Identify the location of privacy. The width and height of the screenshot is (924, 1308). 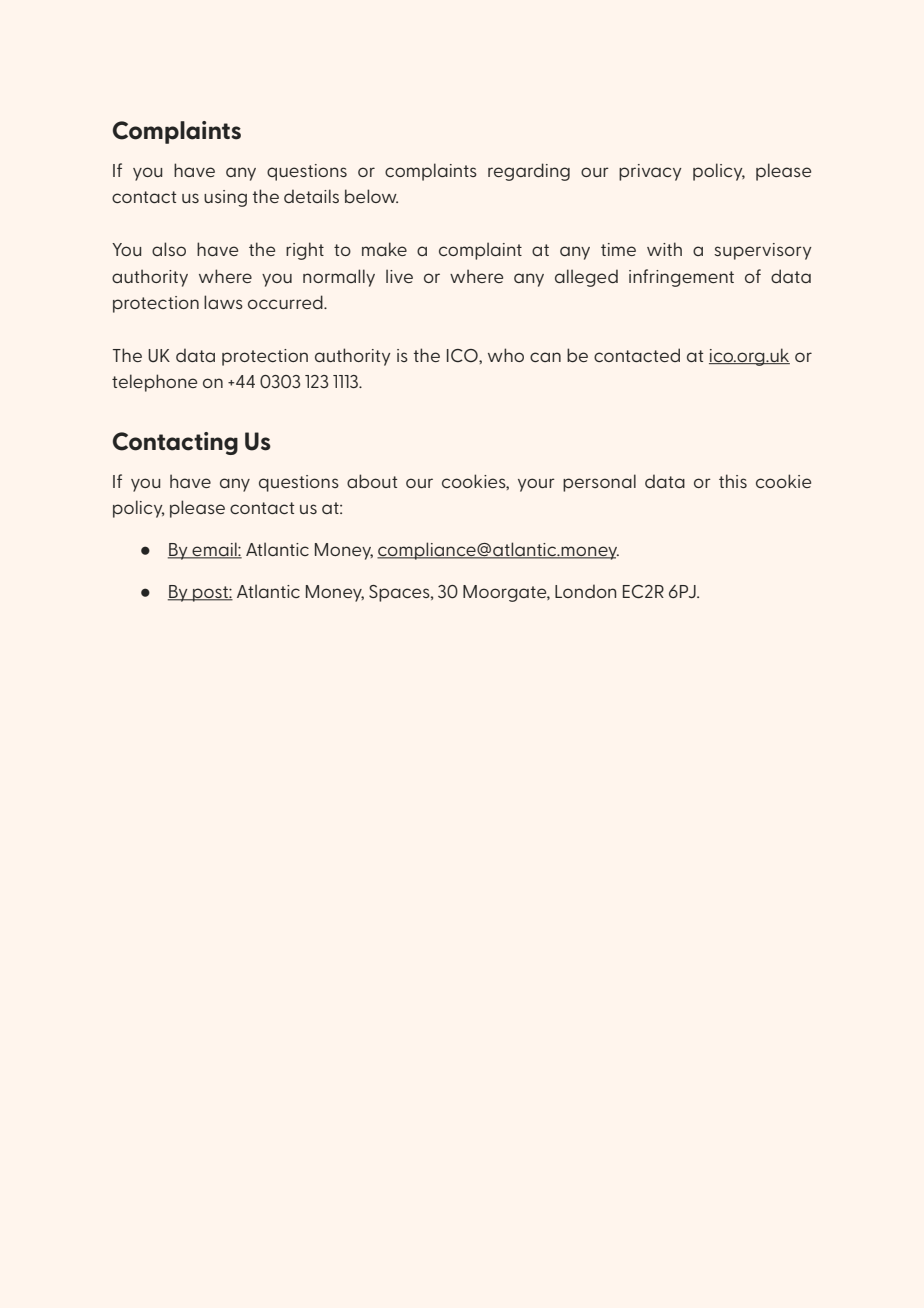
(650, 172).
